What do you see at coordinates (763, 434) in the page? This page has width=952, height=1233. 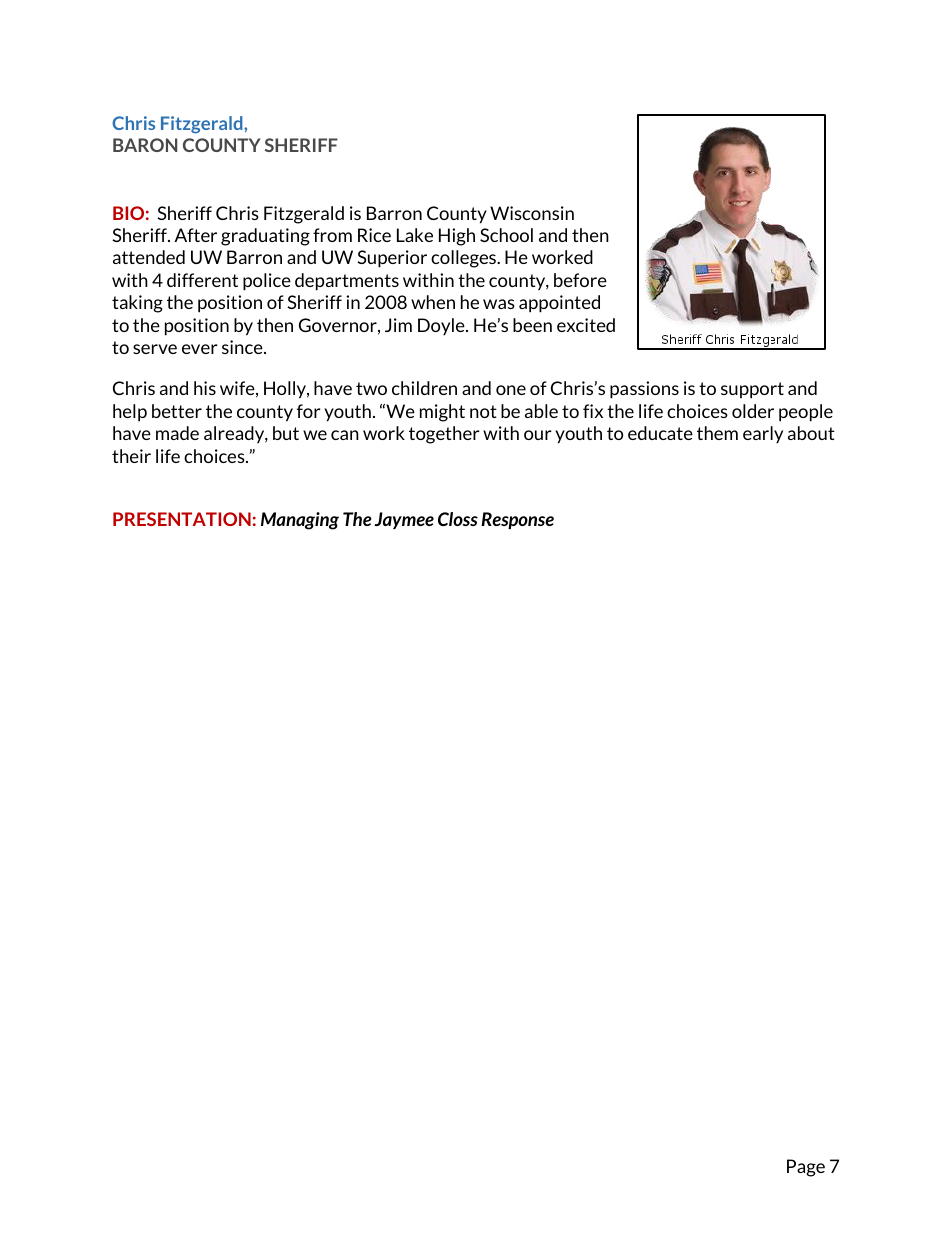 I see `early` at bounding box center [763, 434].
